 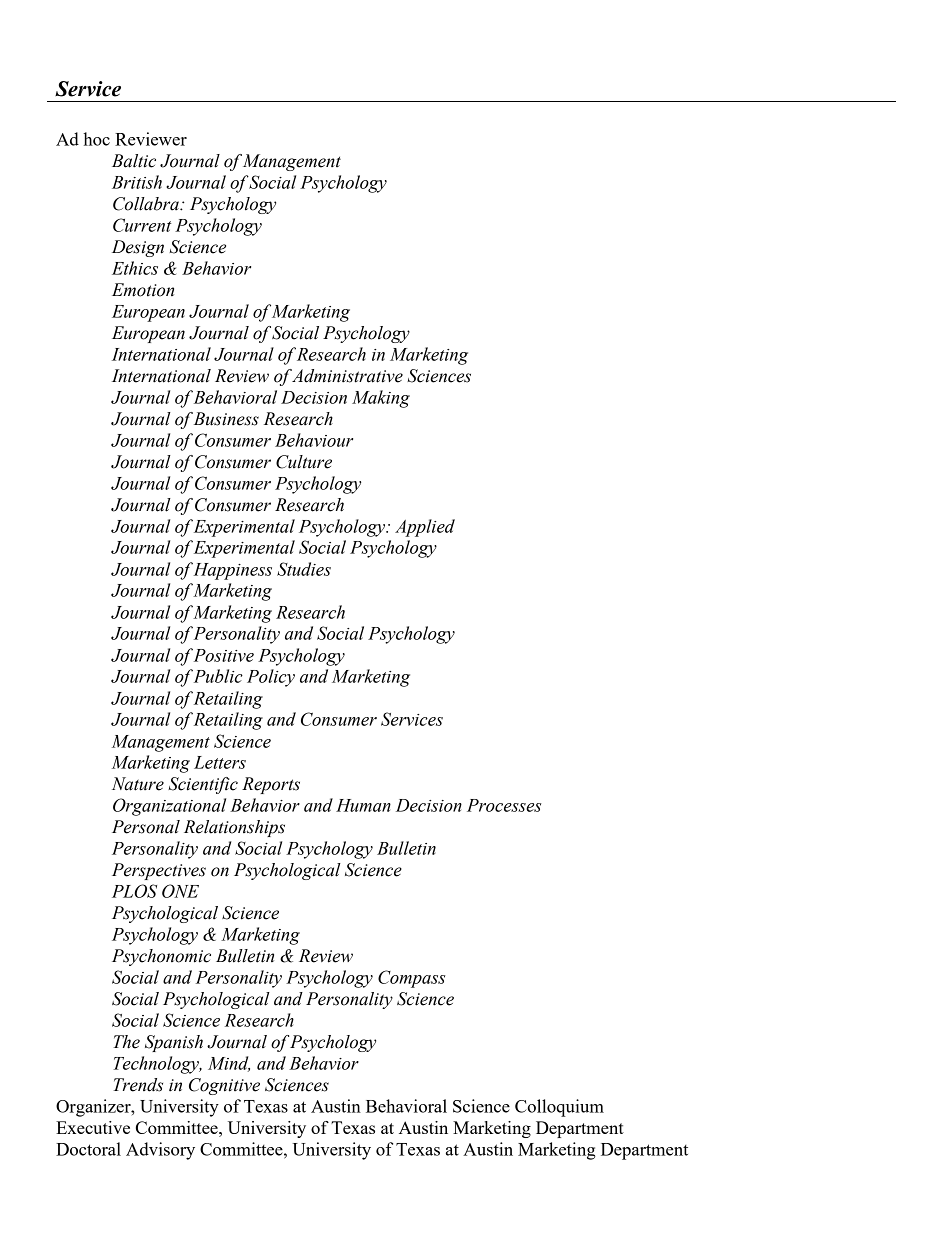 I want to click on Making, so click(x=381, y=399).
